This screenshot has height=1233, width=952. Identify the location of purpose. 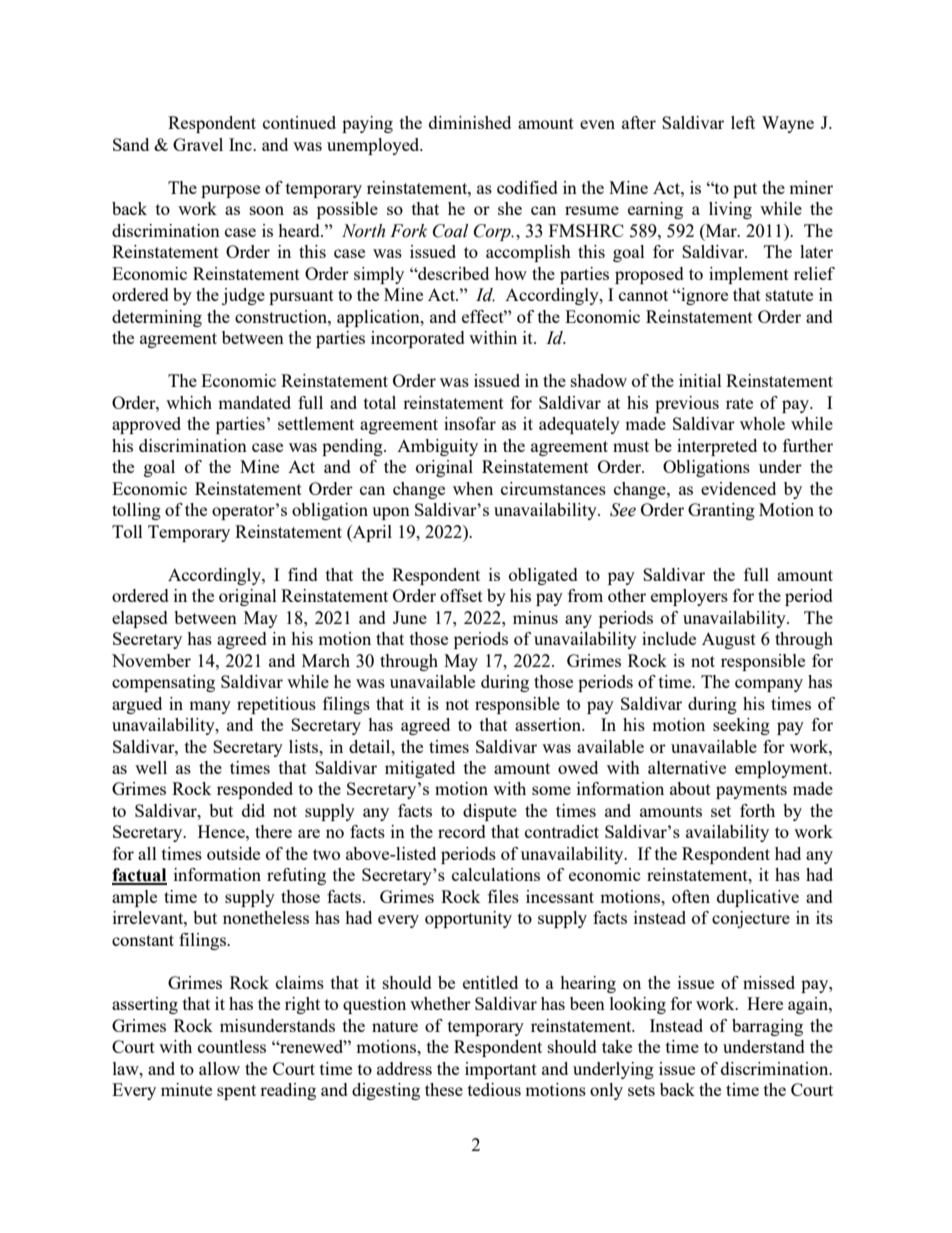
(230, 191).
